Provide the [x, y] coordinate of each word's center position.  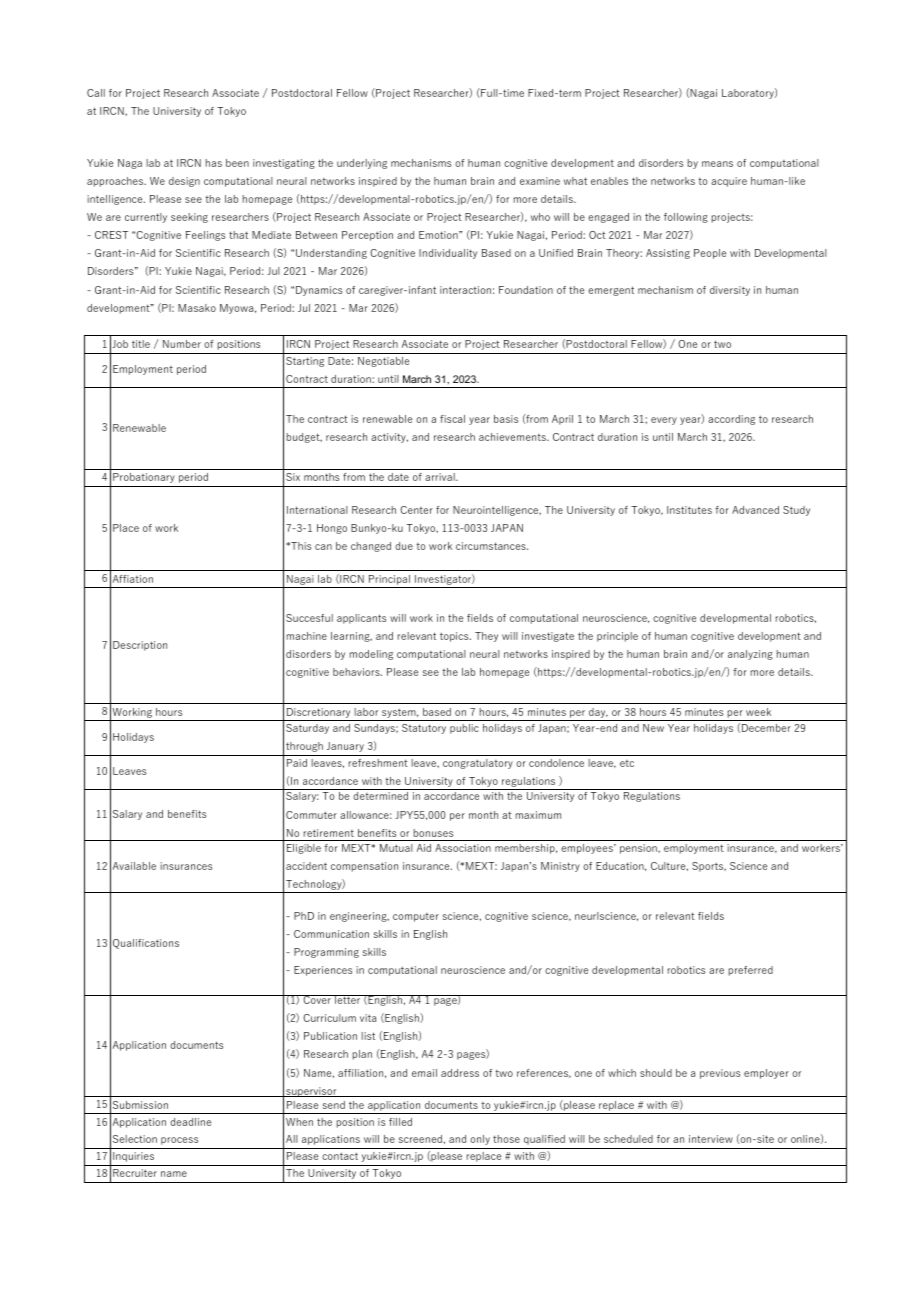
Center [416, 510]
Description [140, 646]
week [758, 712]
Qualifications [146, 944]
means [717, 164]
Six [293, 477]
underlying [362, 164]
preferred [751, 971]
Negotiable [383, 362]
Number [182, 344]
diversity [730, 291]
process [179, 1141]
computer [416, 917]
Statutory [424, 729]
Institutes [689, 510]
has [214, 163]
